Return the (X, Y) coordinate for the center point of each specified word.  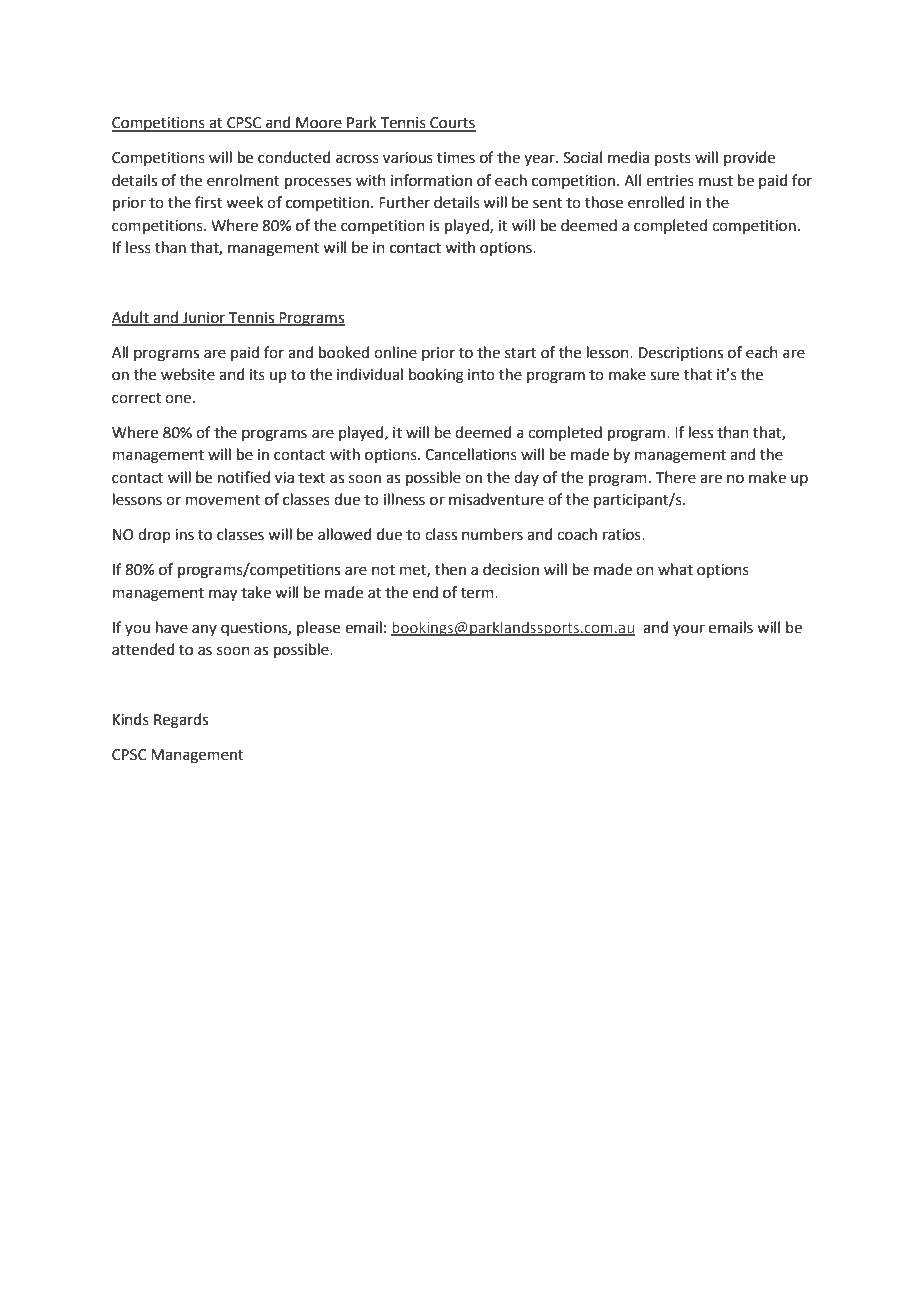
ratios (623, 535)
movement (223, 500)
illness (404, 499)
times (456, 158)
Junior (204, 319)
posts (673, 159)
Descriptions (681, 354)
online (395, 352)
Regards (181, 721)
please (318, 628)
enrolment (243, 180)
